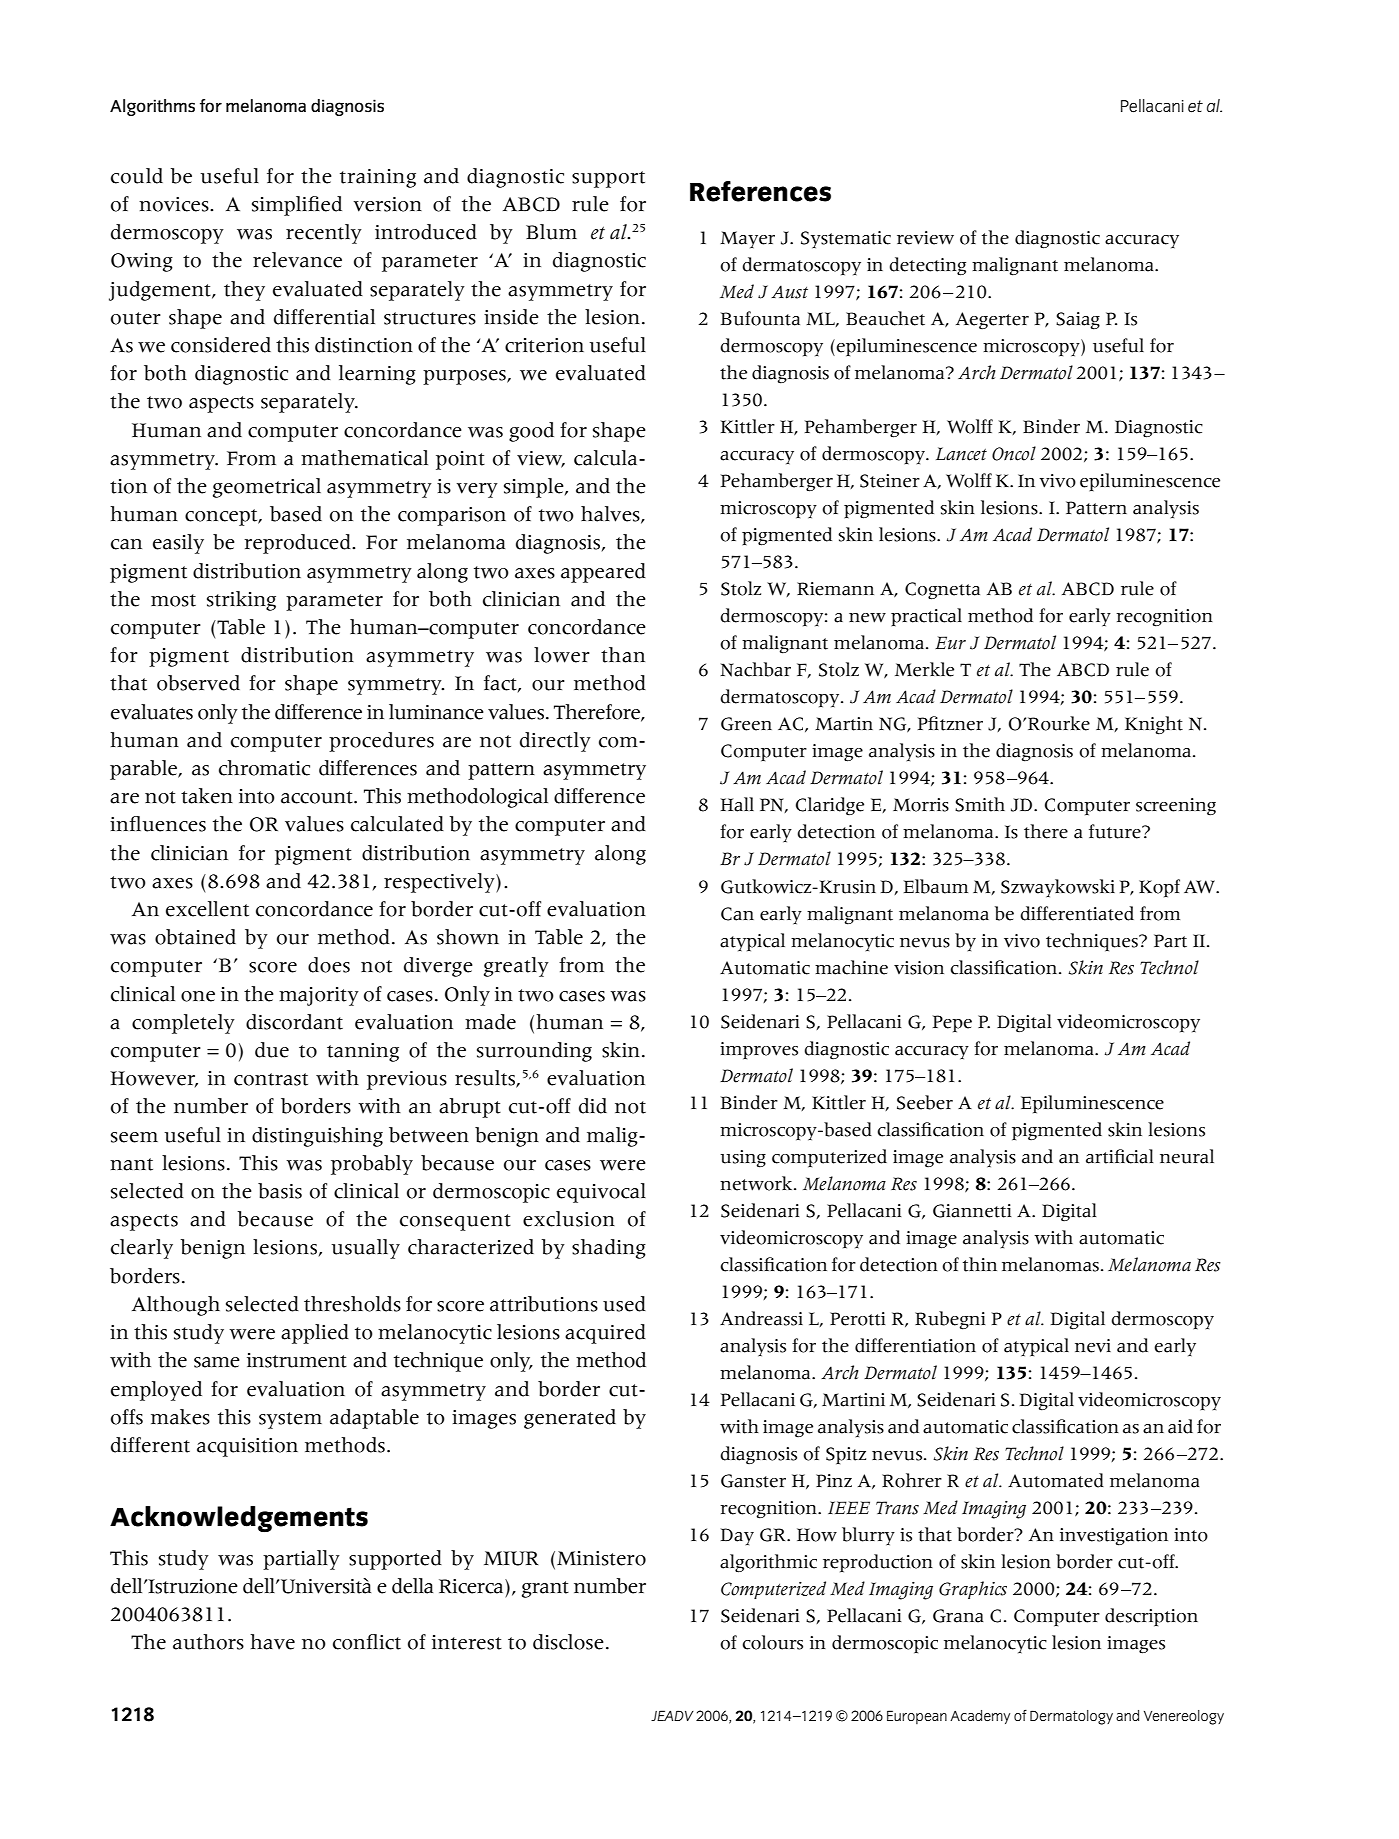  Describe the element at coordinates (927, 266) in the screenshot. I see `detecting` at that location.
